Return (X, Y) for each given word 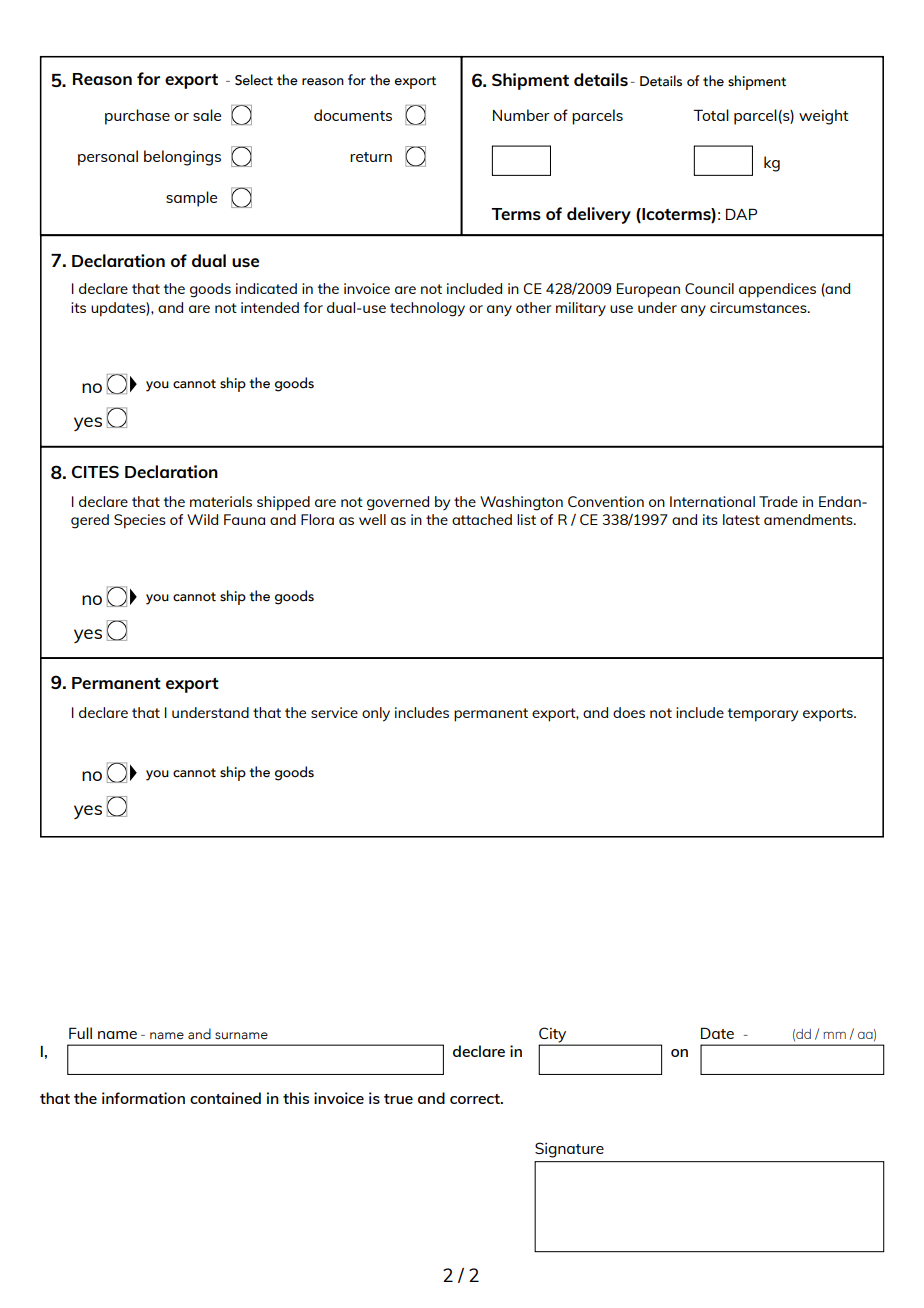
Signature (569, 1150)
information (143, 1098)
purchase (137, 117)
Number (521, 115)
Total (711, 115)
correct (476, 1099)
